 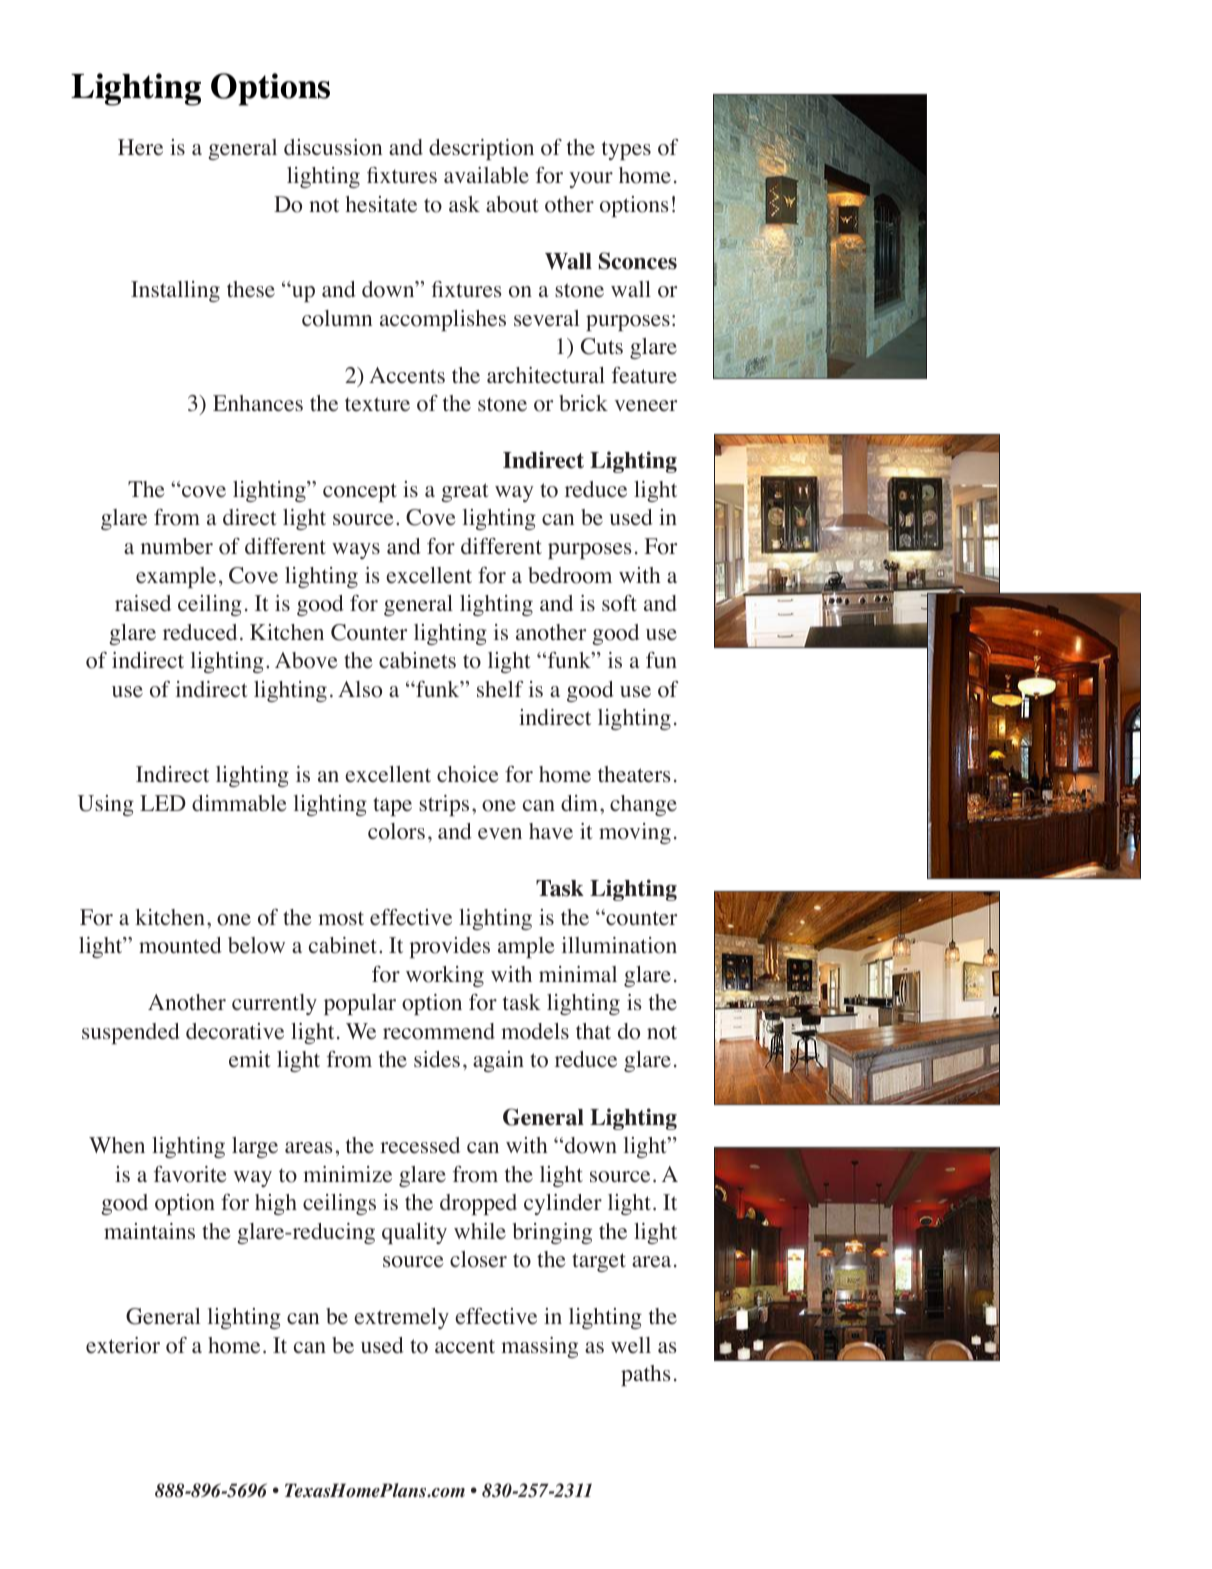 What do you see at coordinates (396, 831) in the screenshot?
I see `colors` at bounding box center [396, 831].
